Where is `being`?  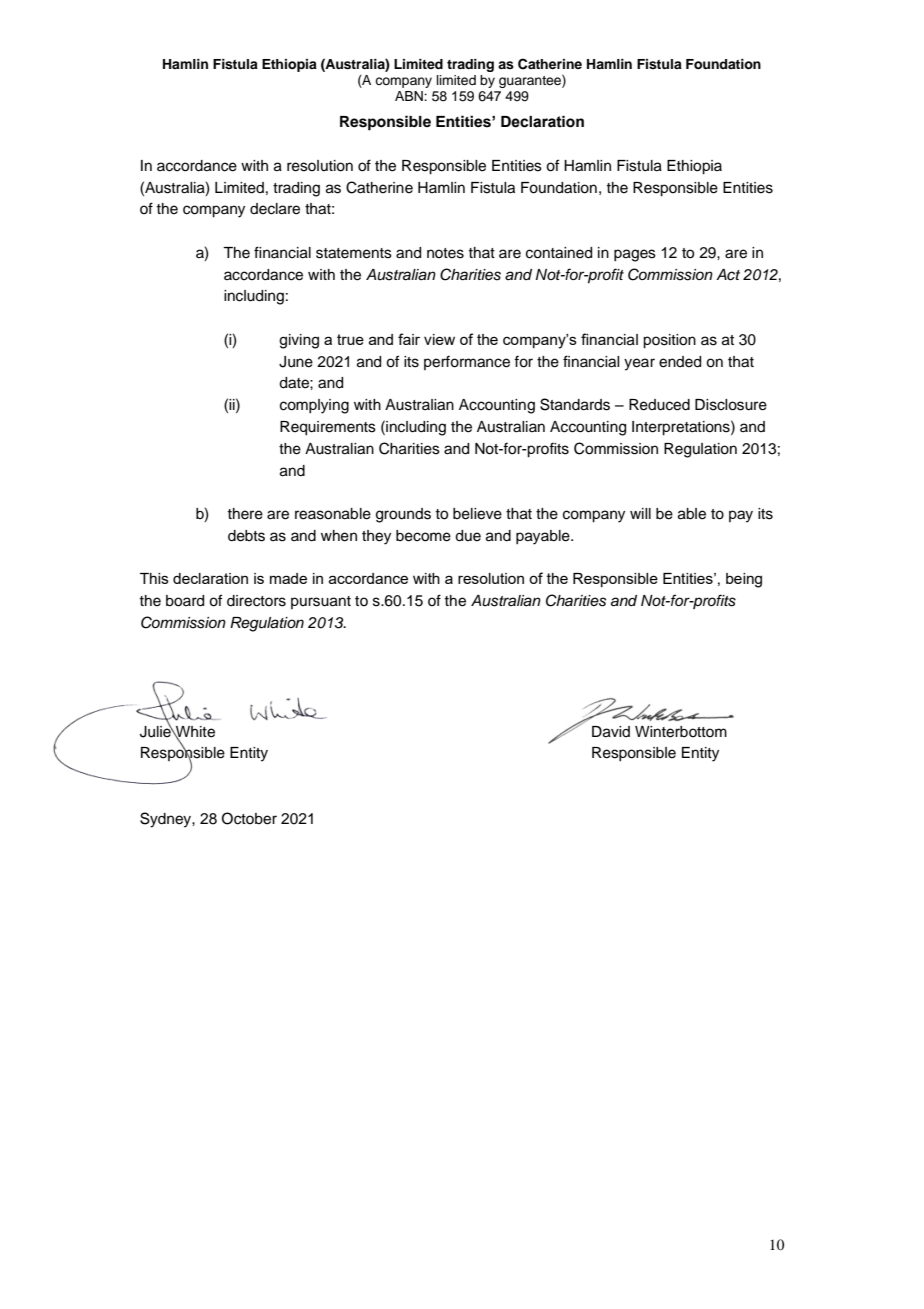 being is located at coordinates (744, 580).
